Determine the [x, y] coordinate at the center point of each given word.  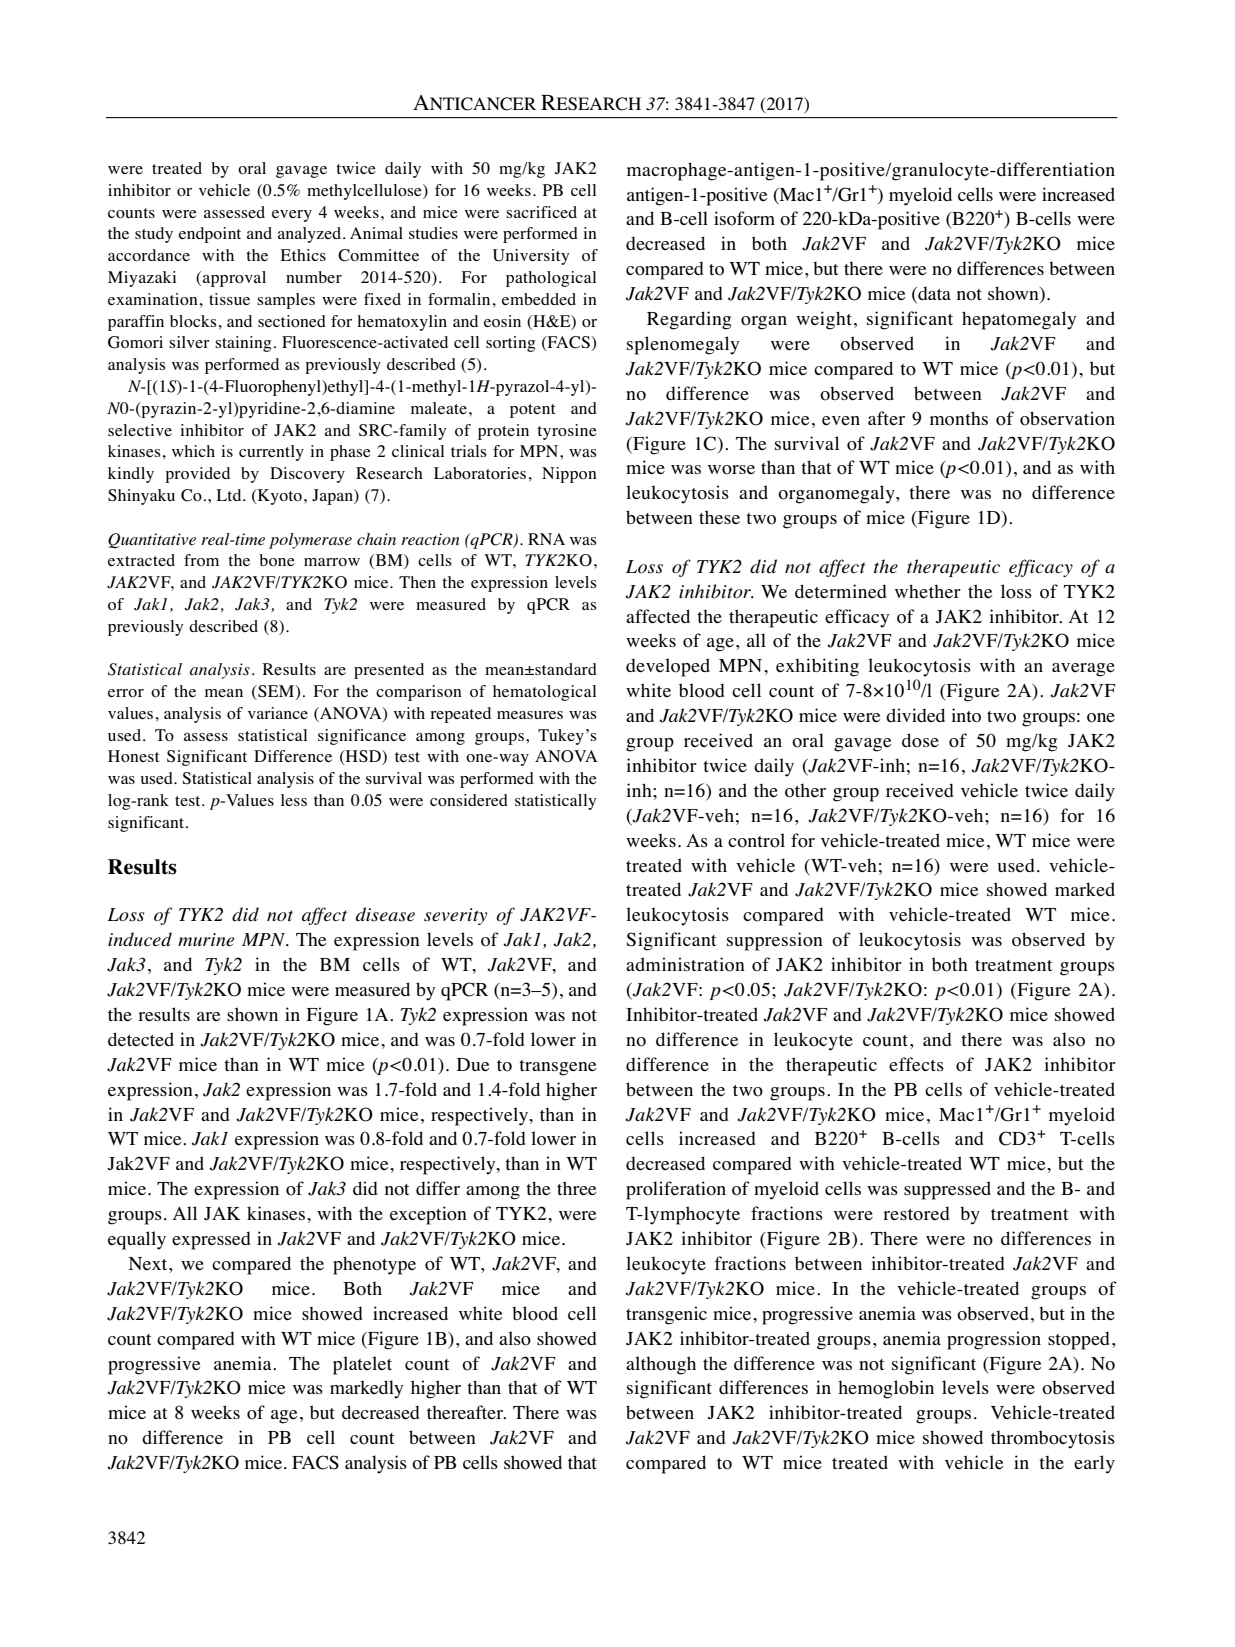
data [933, 294]
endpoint [210, 235]
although [661, 1365]
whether [928, 591]
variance [278, 713]
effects [916, 1064]
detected [141, 1039]
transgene [557, 1068]
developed [668, 667]
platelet [362, 1365]
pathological [551, 279]
